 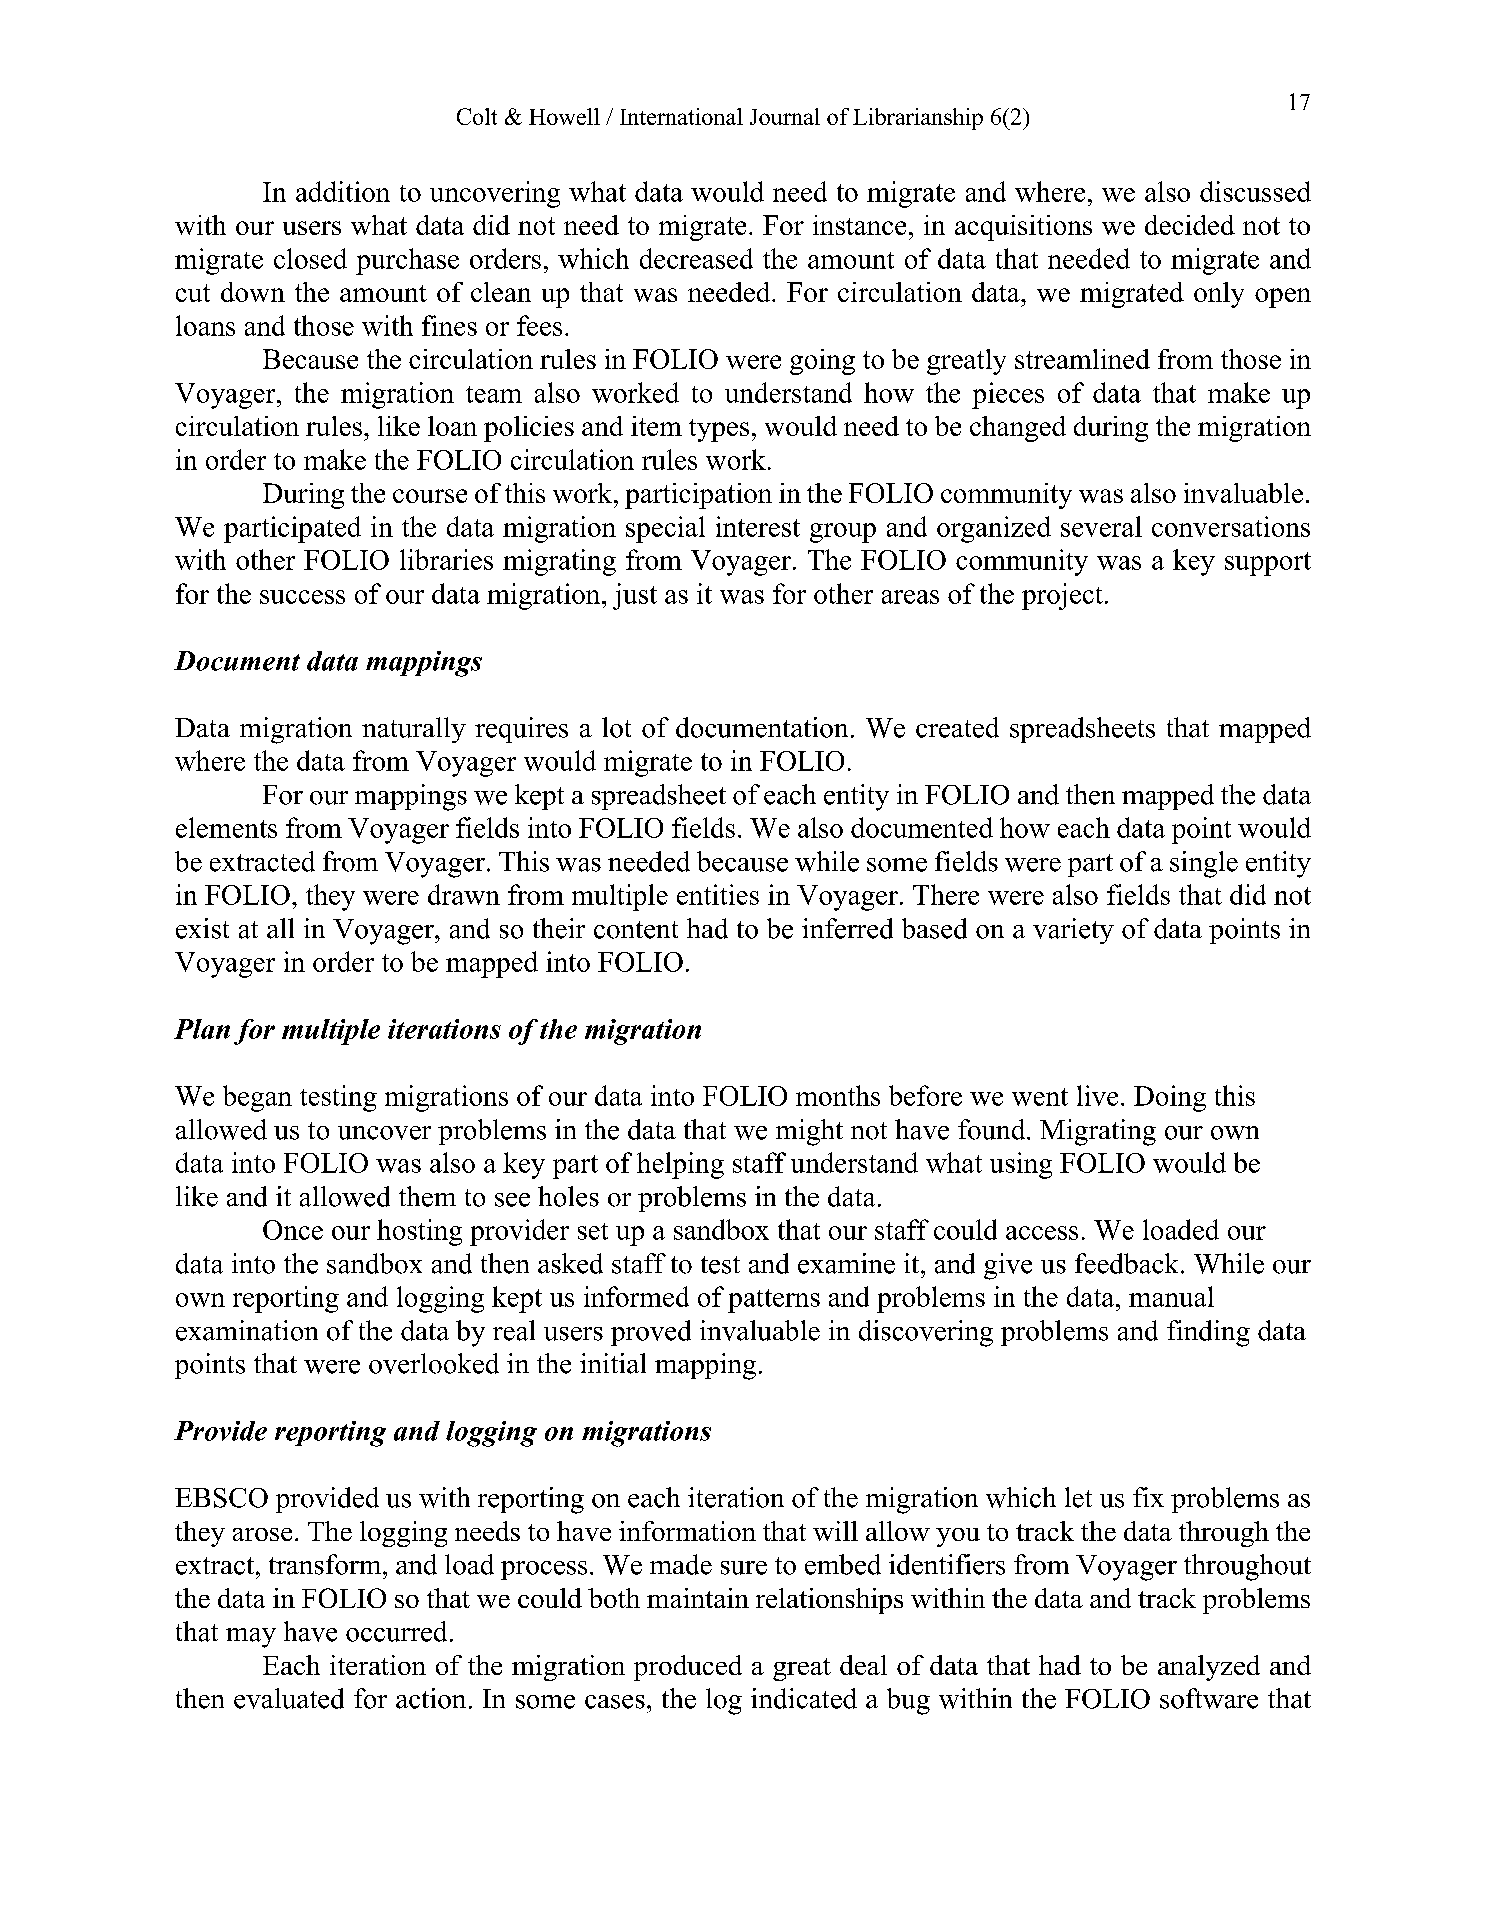 What do you see at coordinates (718, 894) in the document?
I see `entities` at bounding box center [718, 894].
